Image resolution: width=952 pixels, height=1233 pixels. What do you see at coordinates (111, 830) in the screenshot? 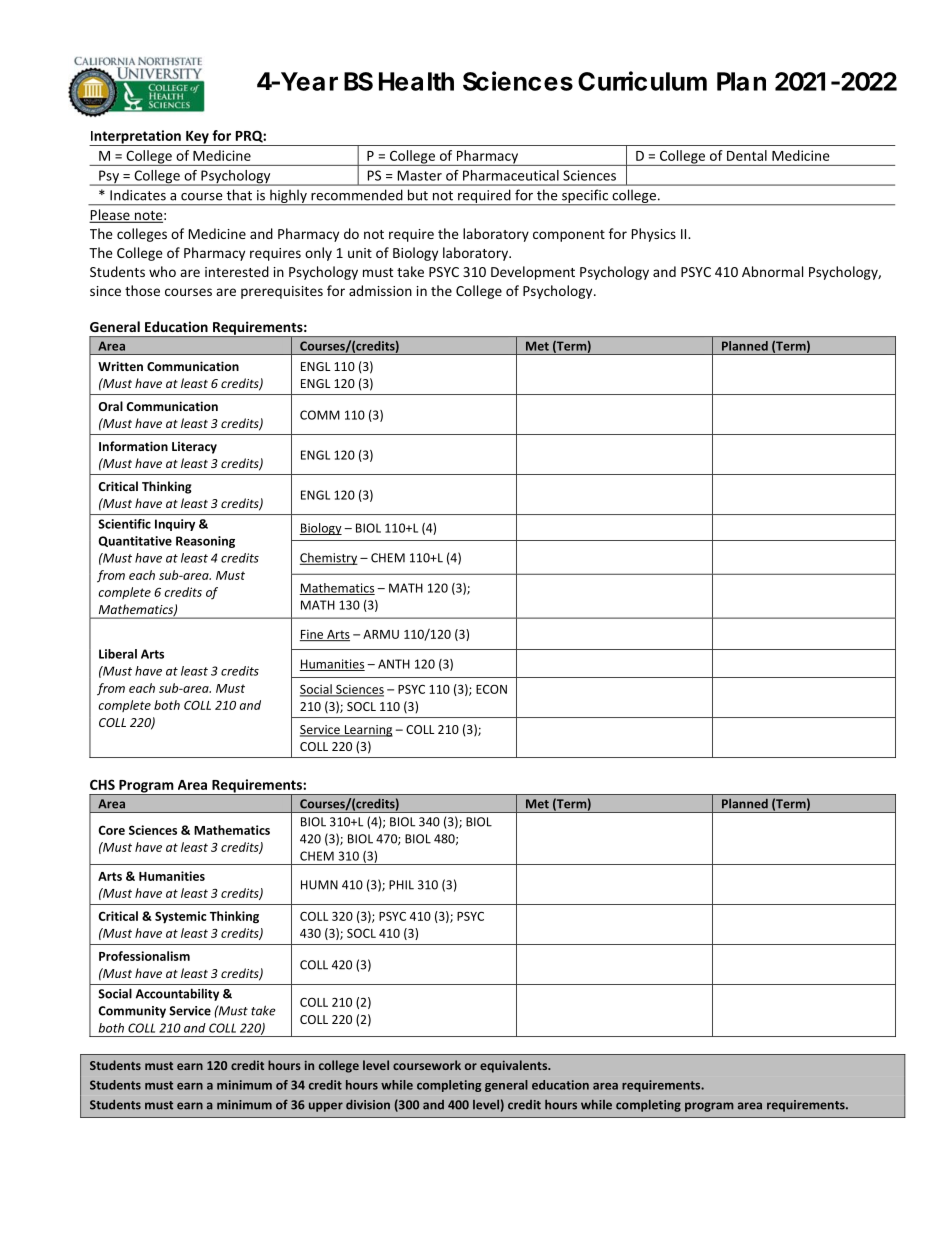
I see `Core` at bounding box center [111, 830].
